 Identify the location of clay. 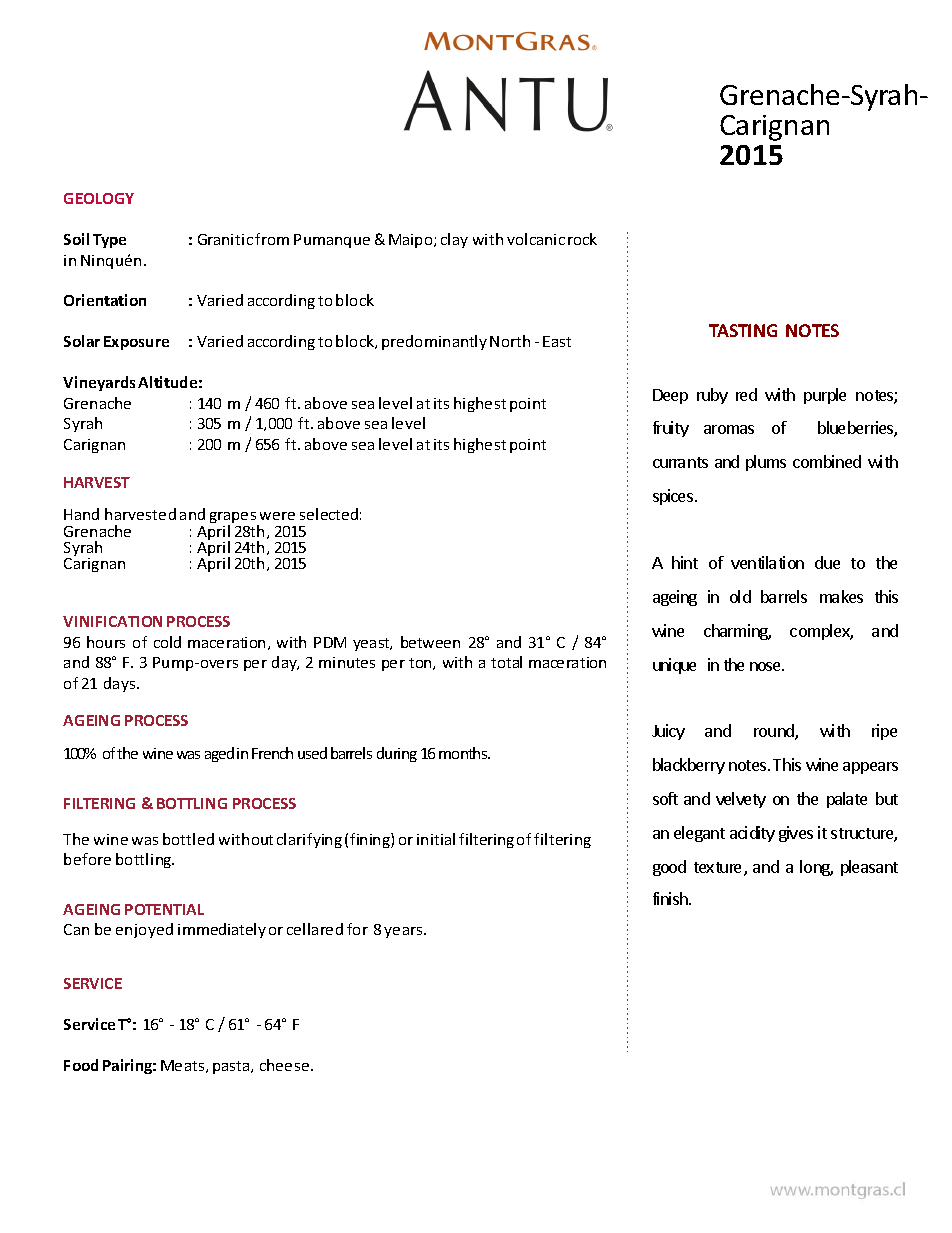
(454, 240).
